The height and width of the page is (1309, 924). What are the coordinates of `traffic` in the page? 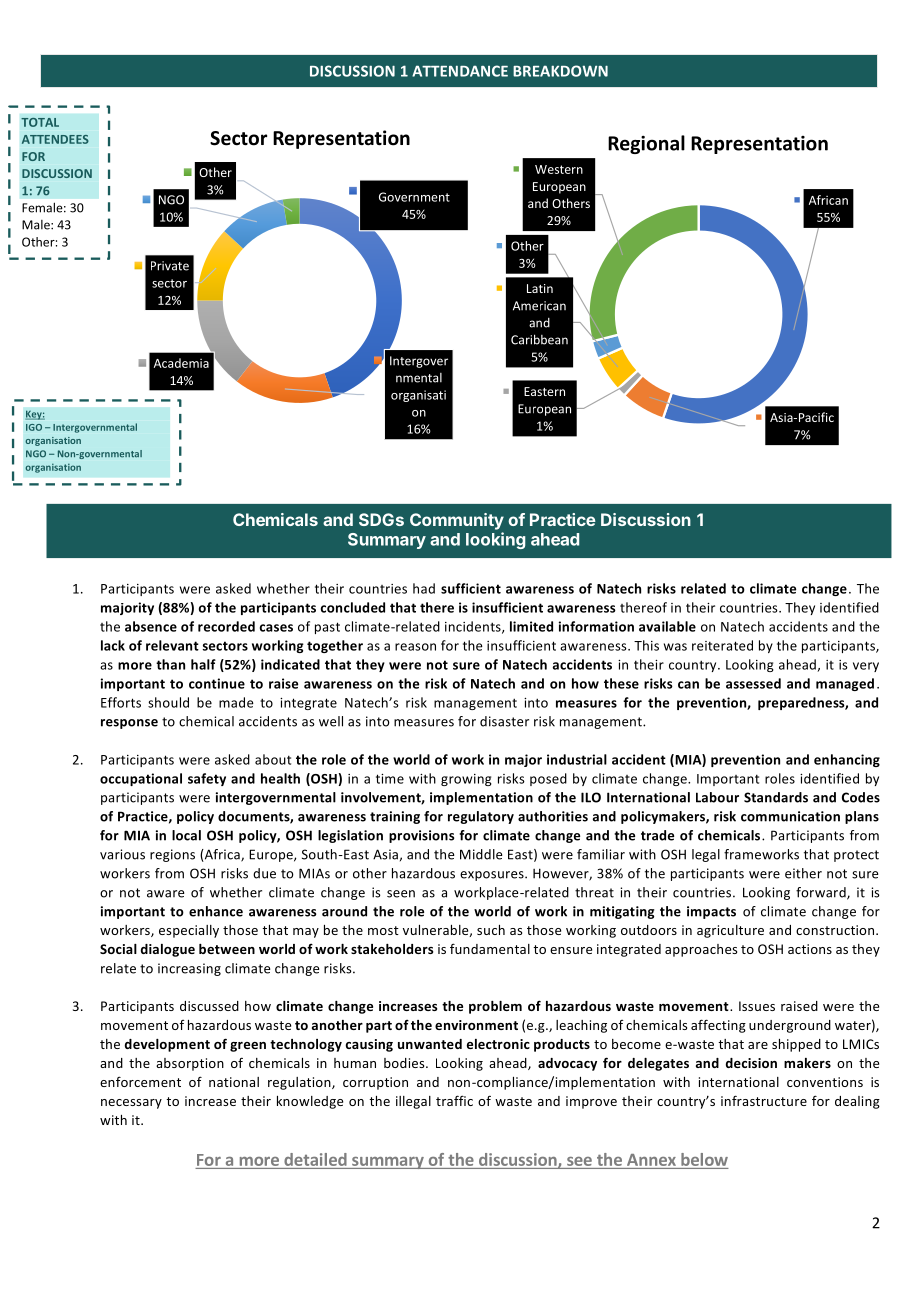 It's located at (454, 1100).
